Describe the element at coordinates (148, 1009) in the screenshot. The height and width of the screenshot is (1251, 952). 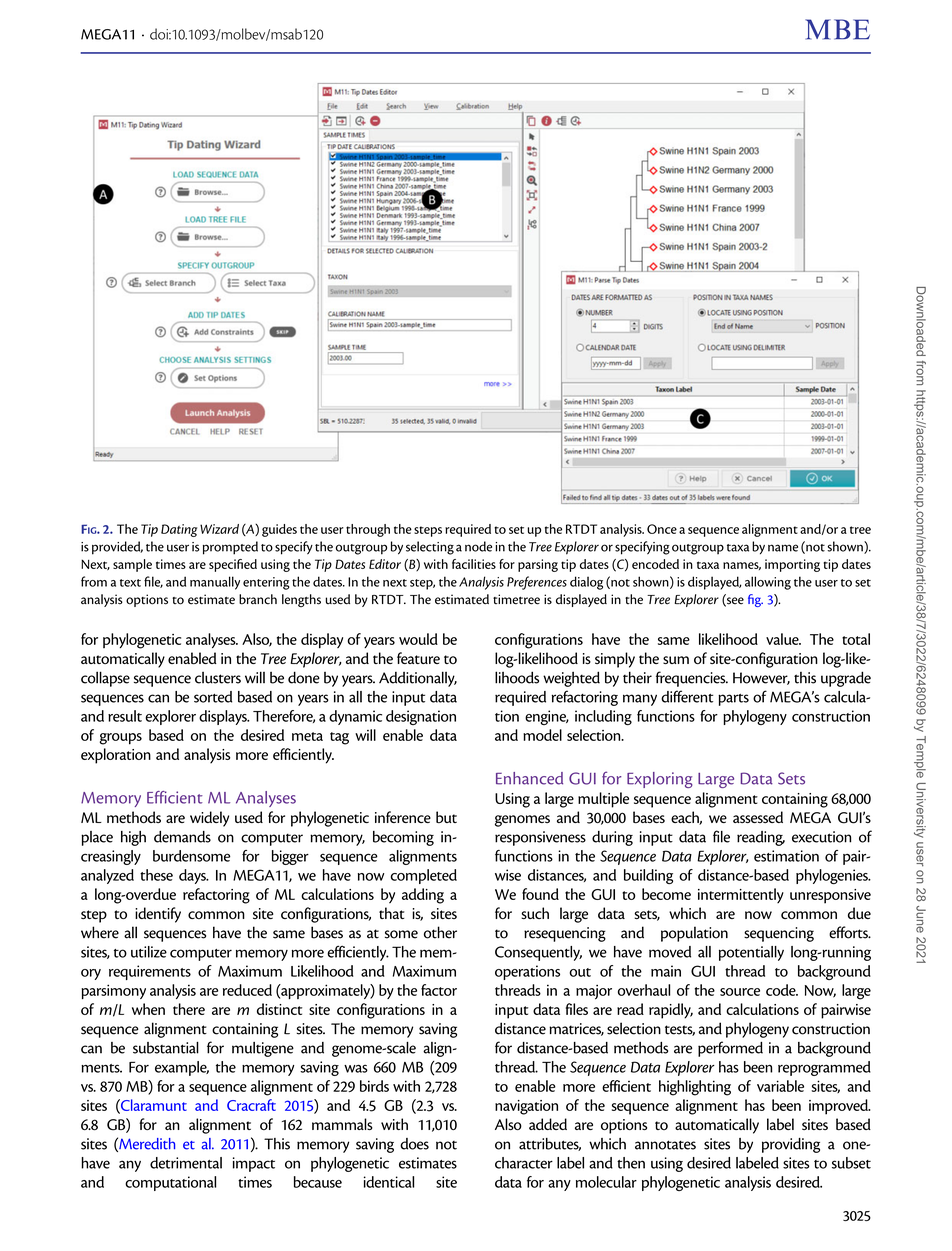
I see `when` at that location.
